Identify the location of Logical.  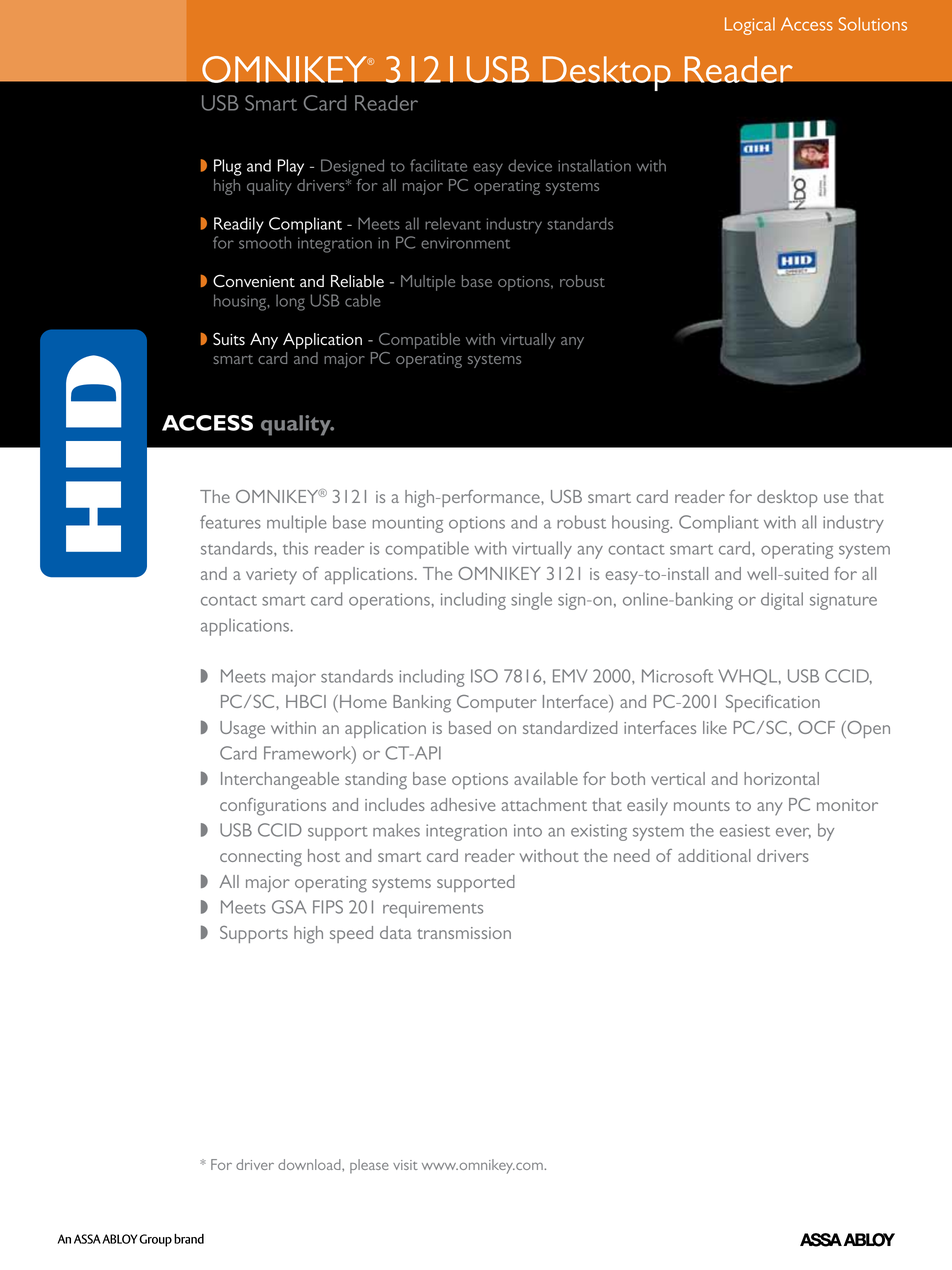
(750, 26).
